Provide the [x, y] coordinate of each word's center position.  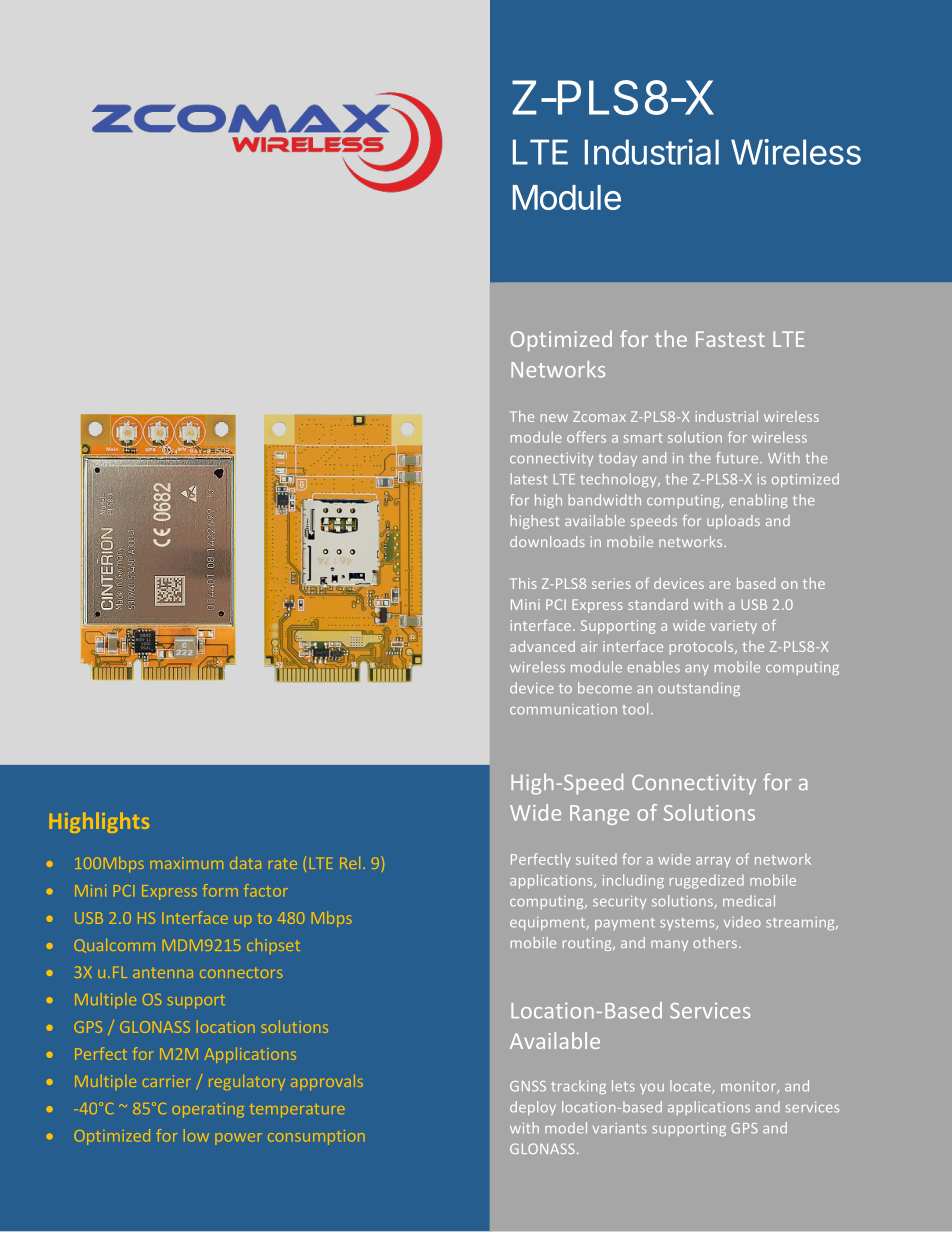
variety [733, 627]
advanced [542, 646]
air [589, 646]
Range [599, 815]
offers [586, 437]
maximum [187, 863]
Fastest [730, 339]
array [713, 862]
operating [208, 1110]
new [554, 418]
